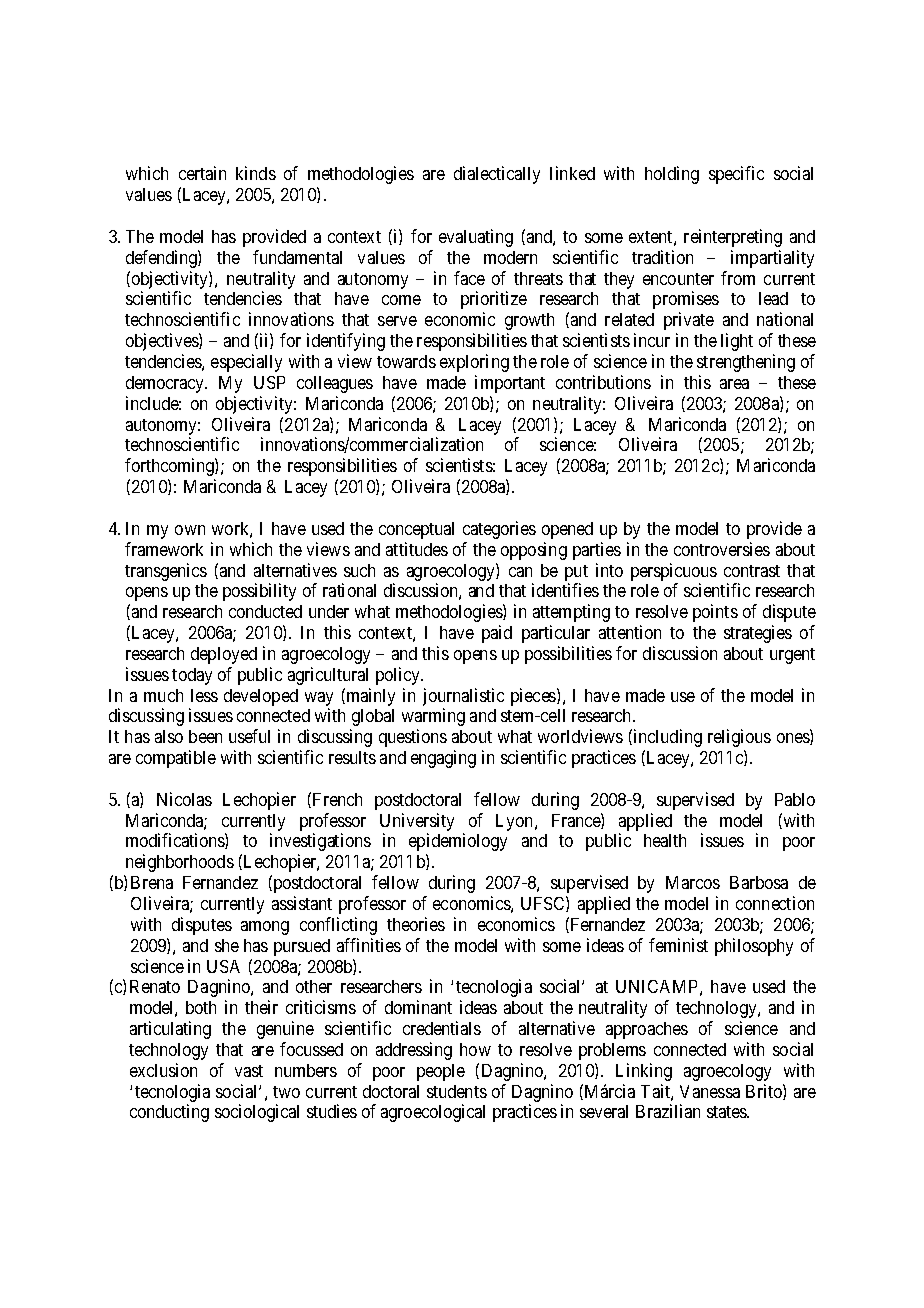  I want to click on especially, so click(246, 363).
